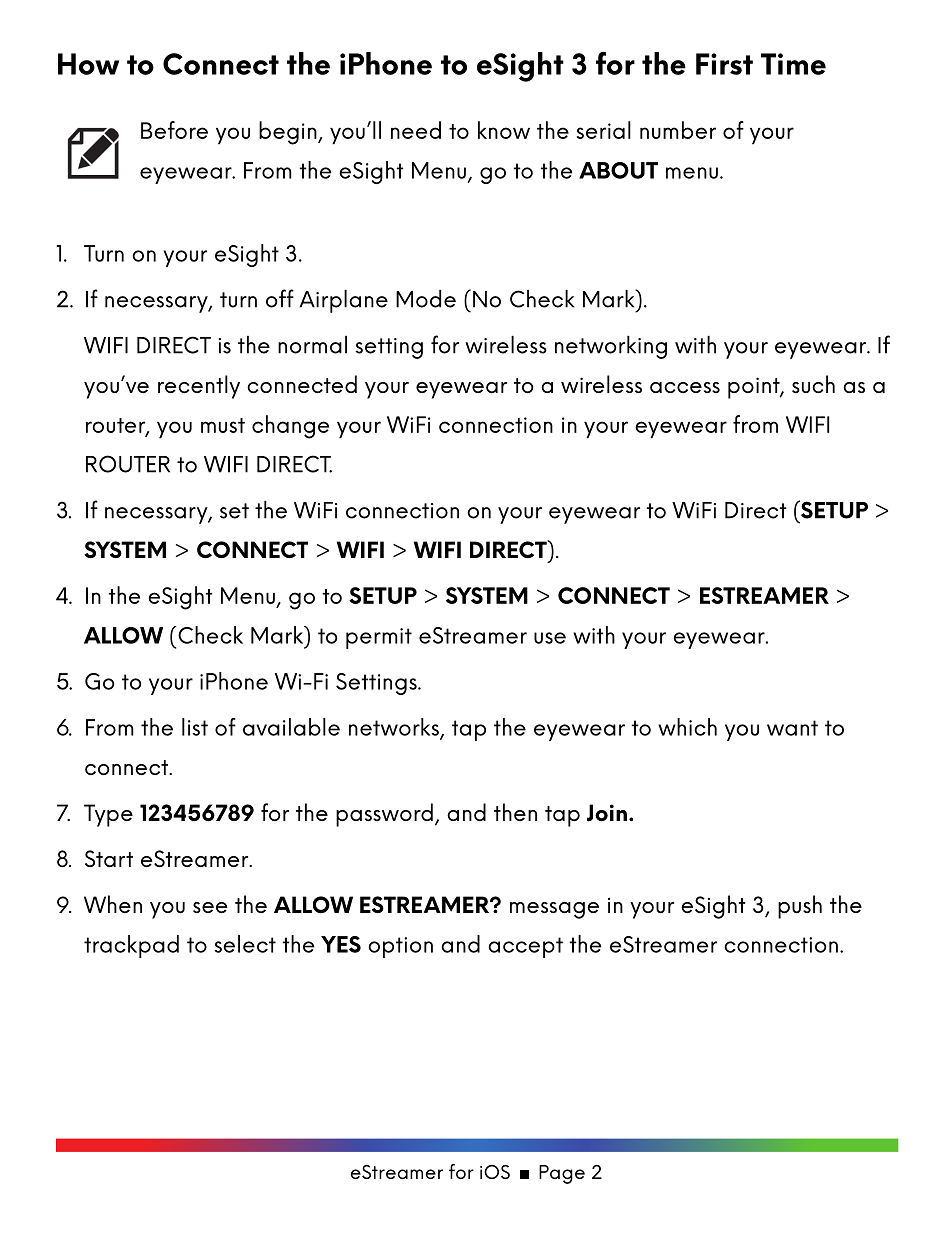  What do you see at coordinates (108, 815) in the image?
I see `Type` at bounding box center [108, 815].
